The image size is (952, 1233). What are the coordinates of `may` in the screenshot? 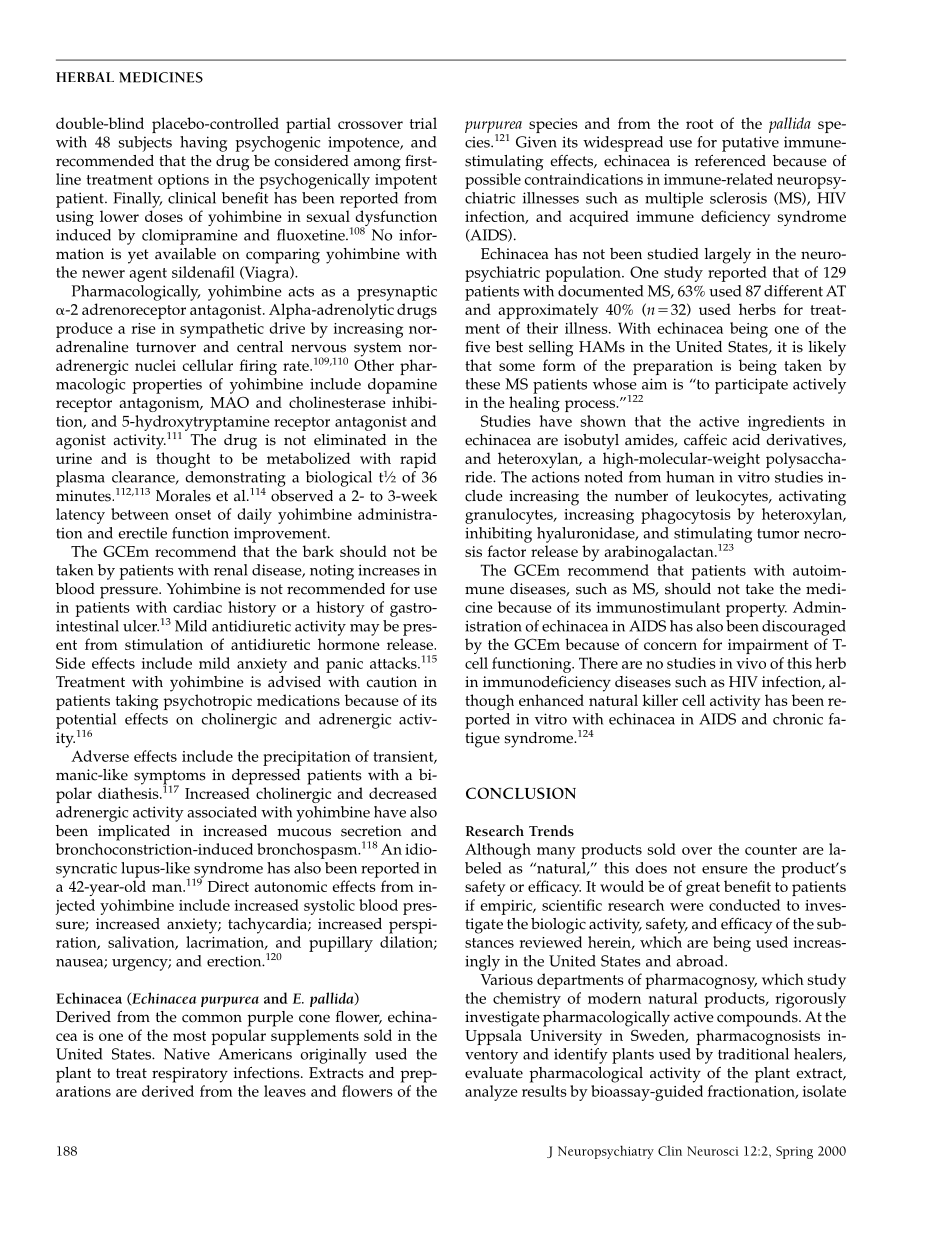 It's located at (365, 630).
